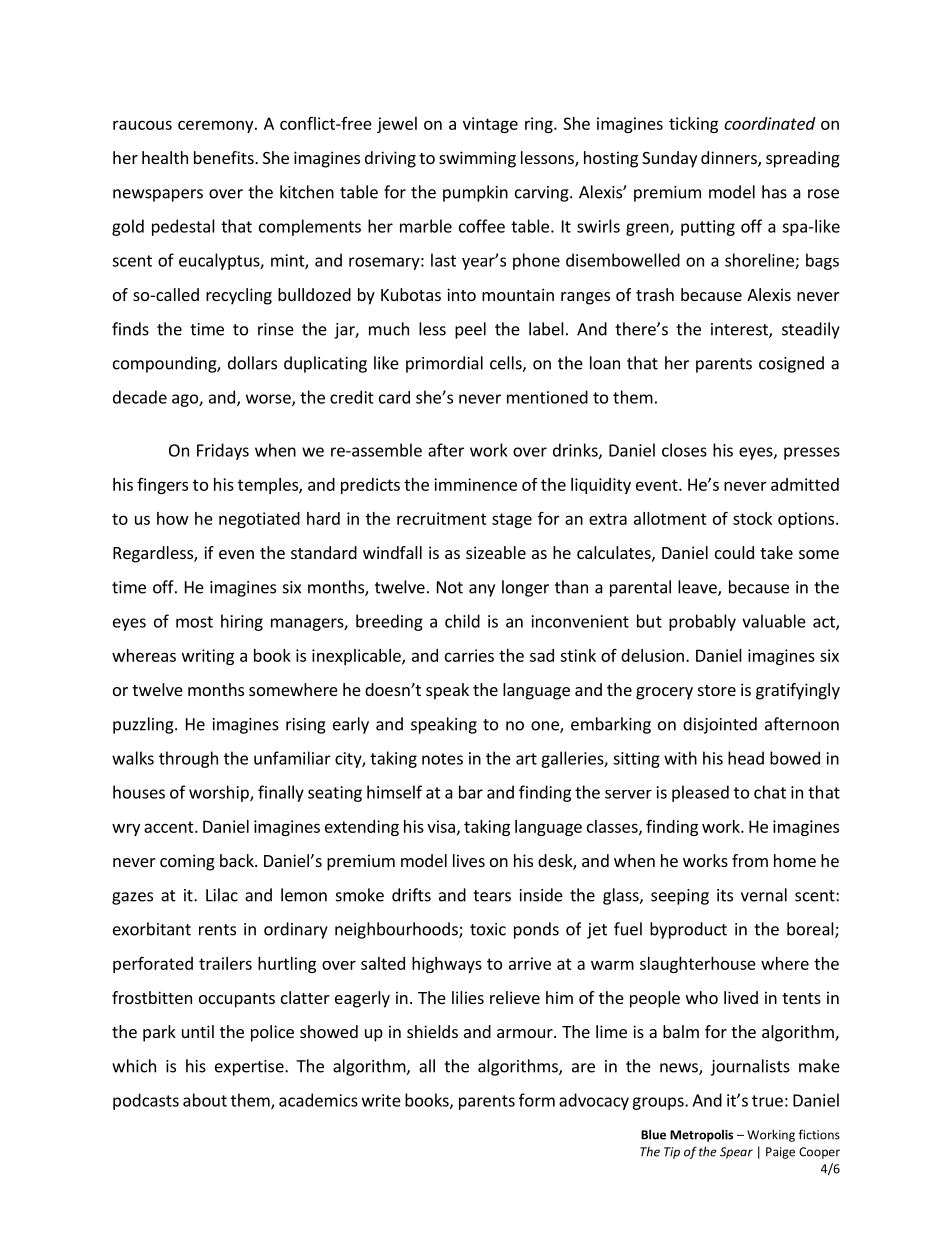 This screenshot has height=1233, width=952. Describe the element at coordinates (441, 826) in the screenshot. I see `visa` at that location.
